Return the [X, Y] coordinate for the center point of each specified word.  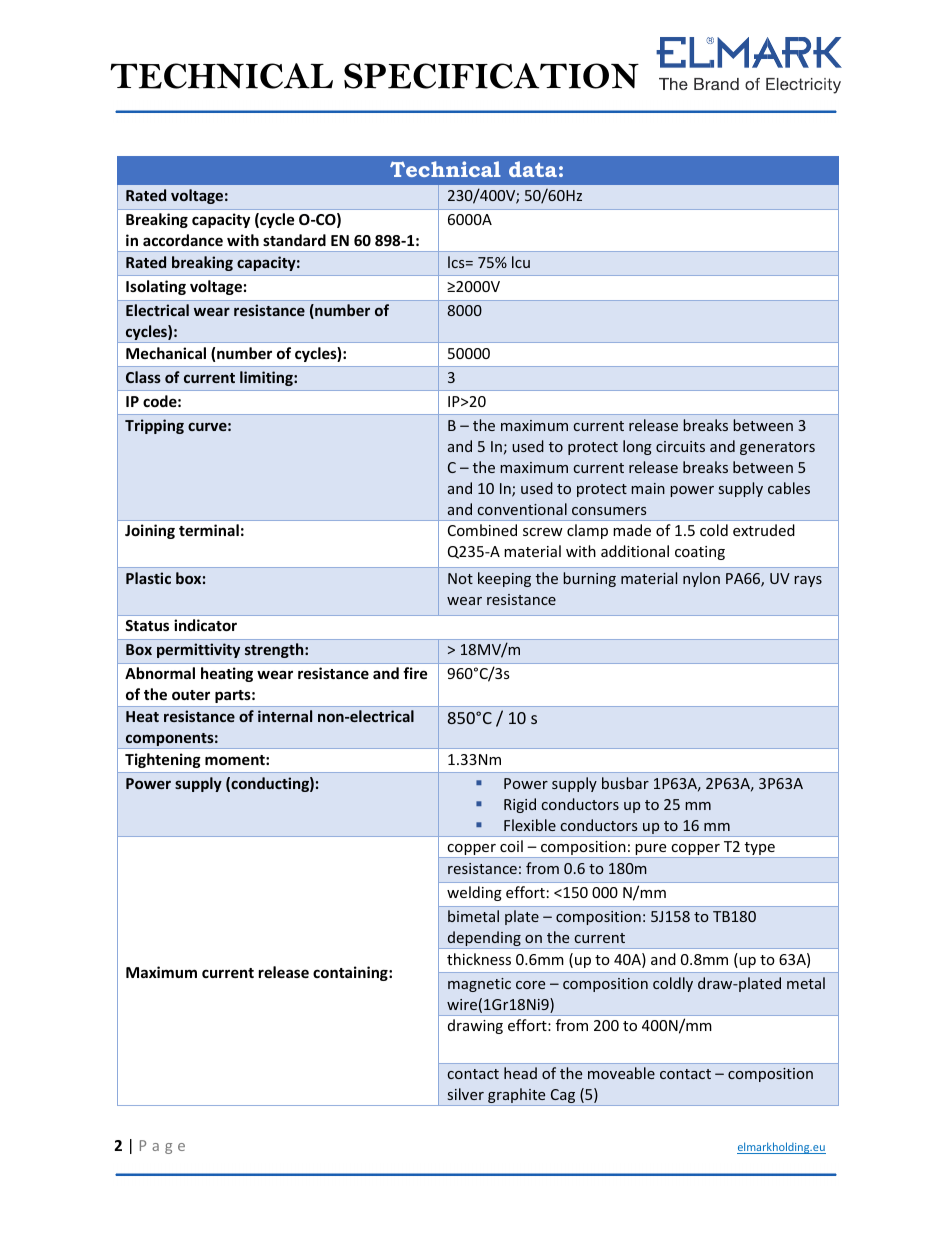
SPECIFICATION [491, 76]
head [520, 1073]
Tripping [154, 426]
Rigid [520, 805]
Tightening [163, 760]
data [533, 169]
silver [466, 1094]
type [760, 850]
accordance [183, 240]
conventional [522, 509]
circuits [680, 446]
